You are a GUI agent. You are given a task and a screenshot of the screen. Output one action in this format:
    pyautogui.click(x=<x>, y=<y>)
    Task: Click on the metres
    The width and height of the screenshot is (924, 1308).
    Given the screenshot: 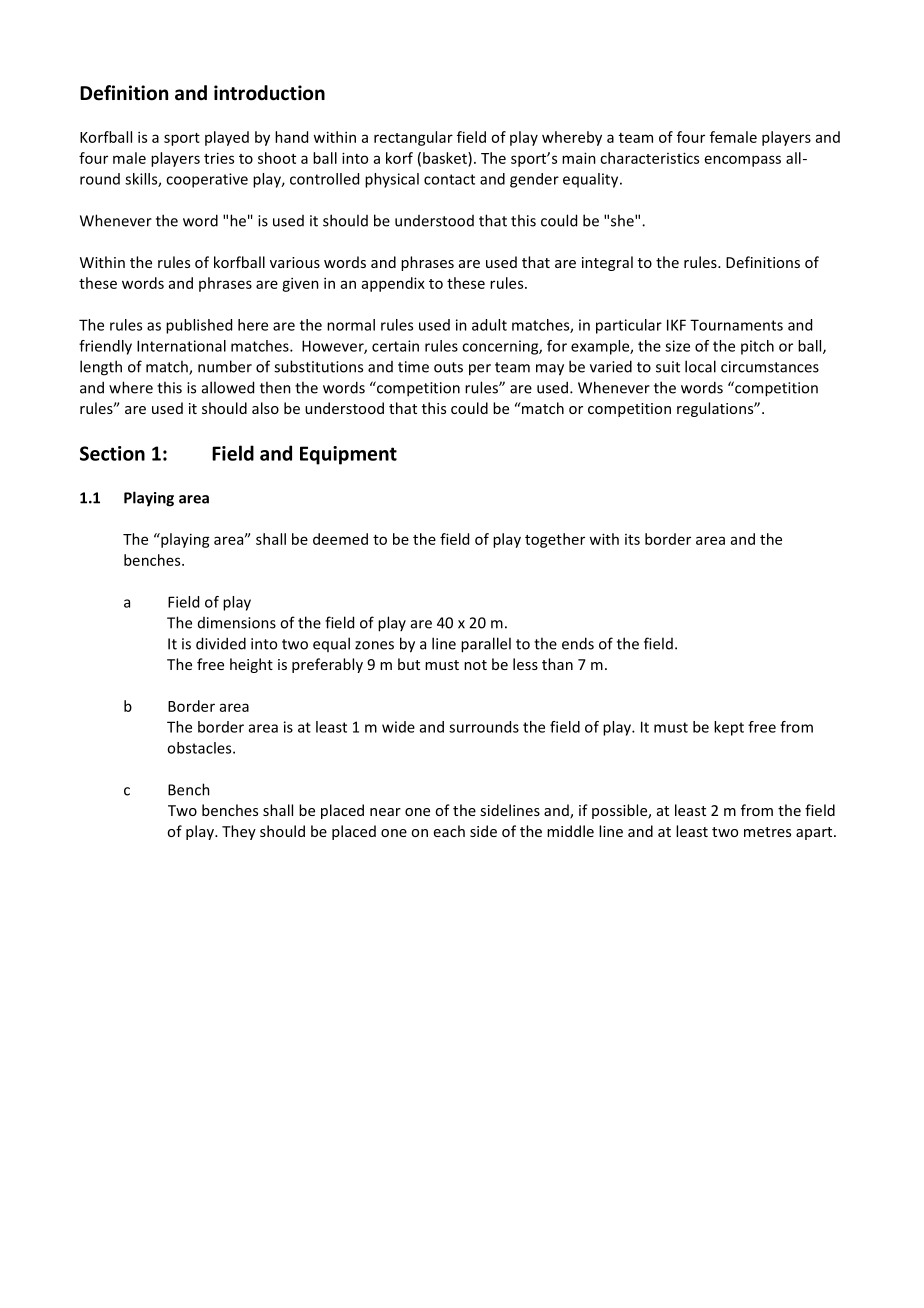 What is the action you would take?
    pyautogui.click(x=767, y=832)
